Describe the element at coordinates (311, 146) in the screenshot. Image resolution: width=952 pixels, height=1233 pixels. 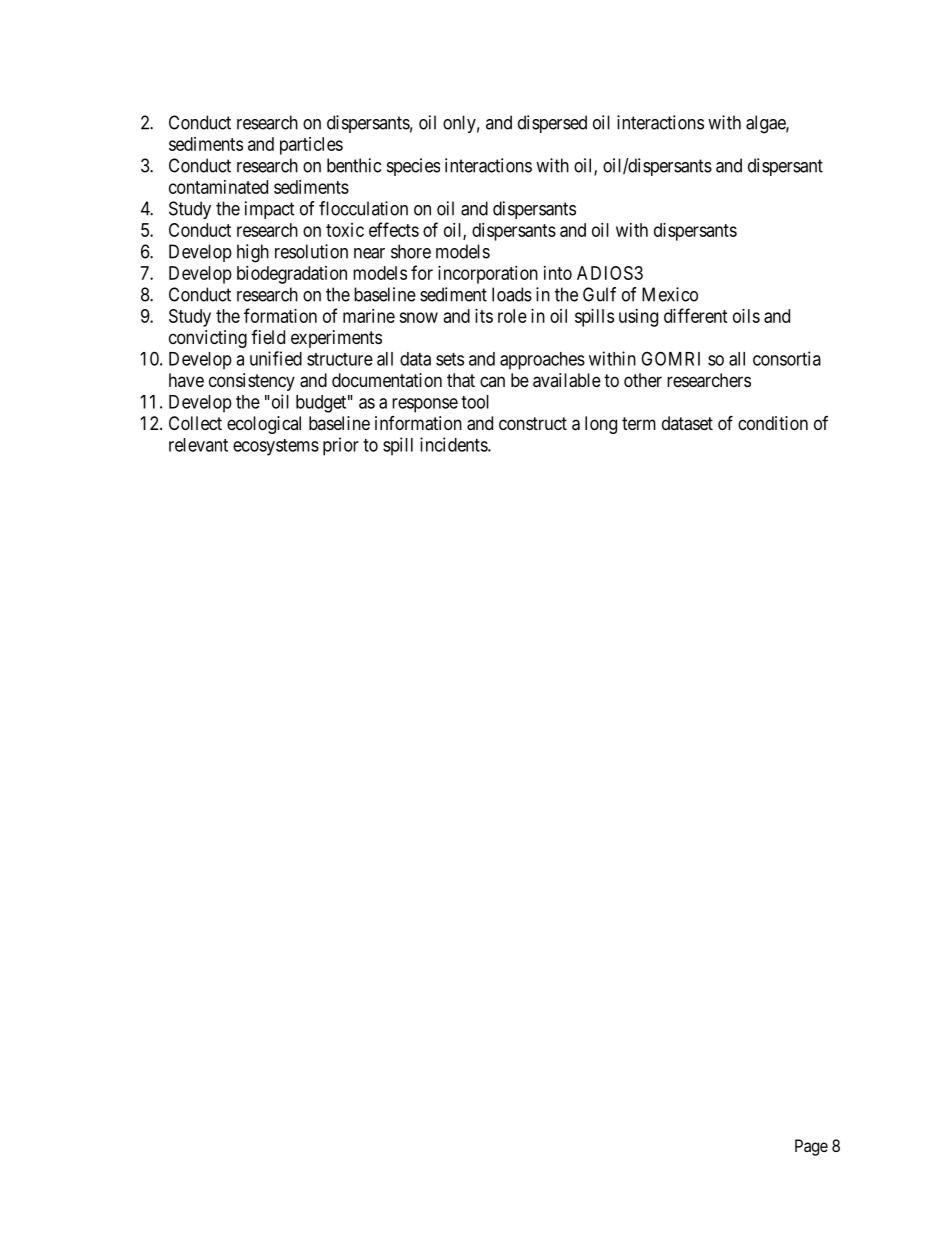
I see `particles` at that location.
